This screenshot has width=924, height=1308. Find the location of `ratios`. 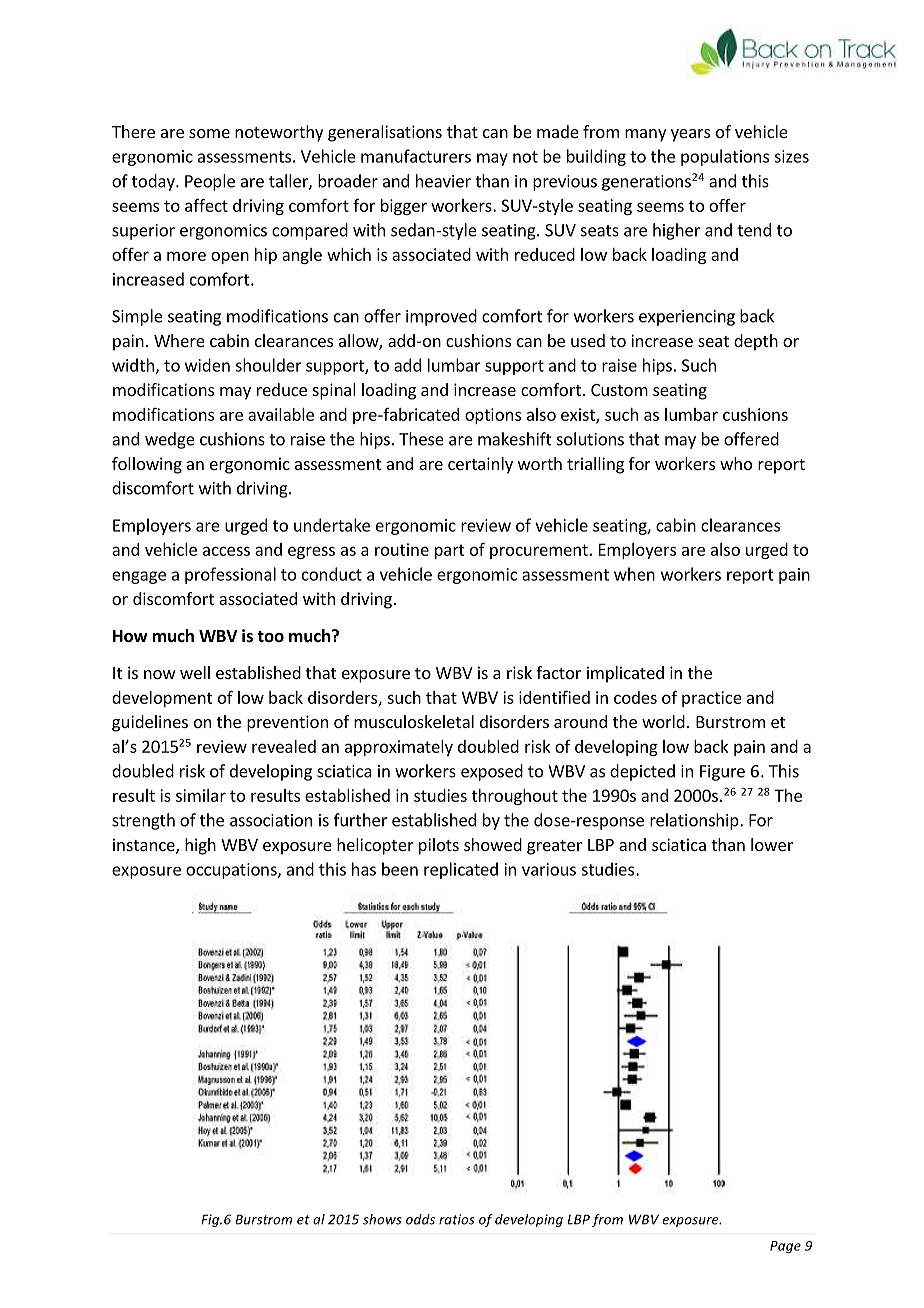

ratios is located at coordinates (457, 1219).
